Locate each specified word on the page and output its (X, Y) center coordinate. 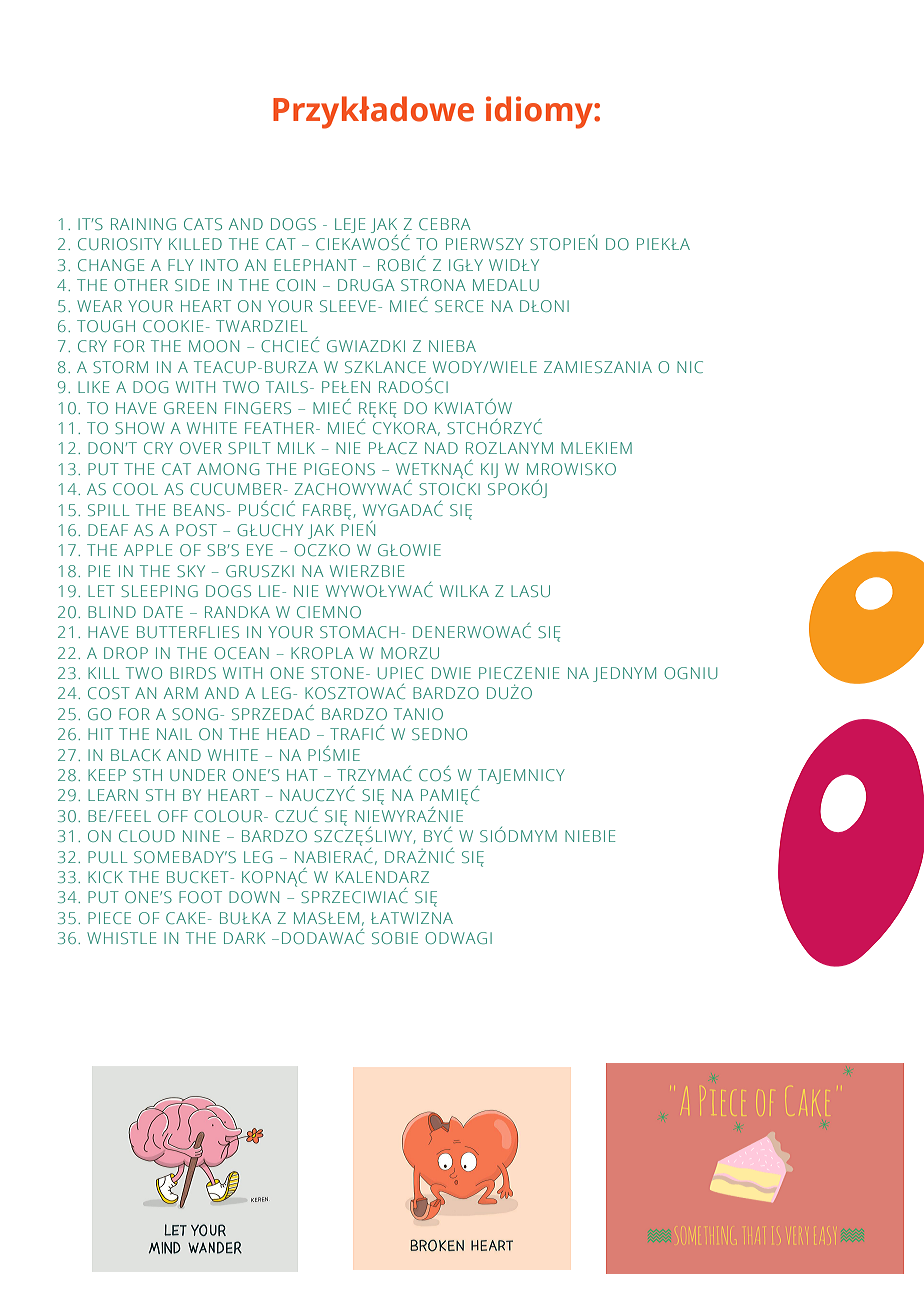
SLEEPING (159, 591)
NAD (441, 448)
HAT (302, 775)
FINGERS (258, 408)
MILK (296, 448)
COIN (295, 285)
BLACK (136, 755)
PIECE (109, 918)
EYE (260, 550)
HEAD (288, 734)
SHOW (140, 428)
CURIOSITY (120, 244)
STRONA (433, 285)
